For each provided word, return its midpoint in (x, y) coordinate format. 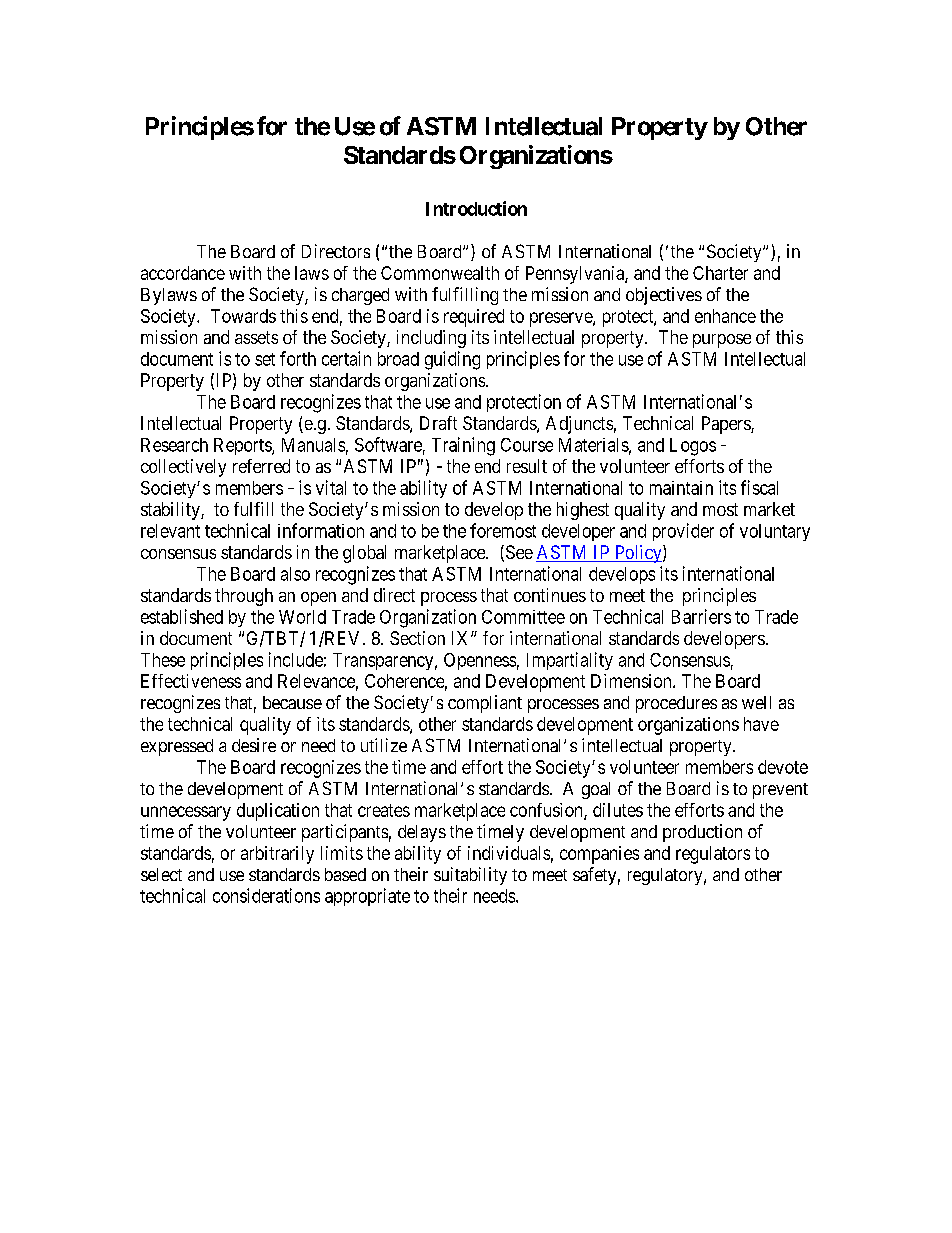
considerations (266, 895)
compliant (485, 704)
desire (254, 745)
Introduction (476, 208)
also (295, 574)
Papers (727, 425)
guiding (452, 360)
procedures (676, 704)
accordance (183, 273)
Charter (720, 273)
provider (683, 532)
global (364, 554)
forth (298, 358)
